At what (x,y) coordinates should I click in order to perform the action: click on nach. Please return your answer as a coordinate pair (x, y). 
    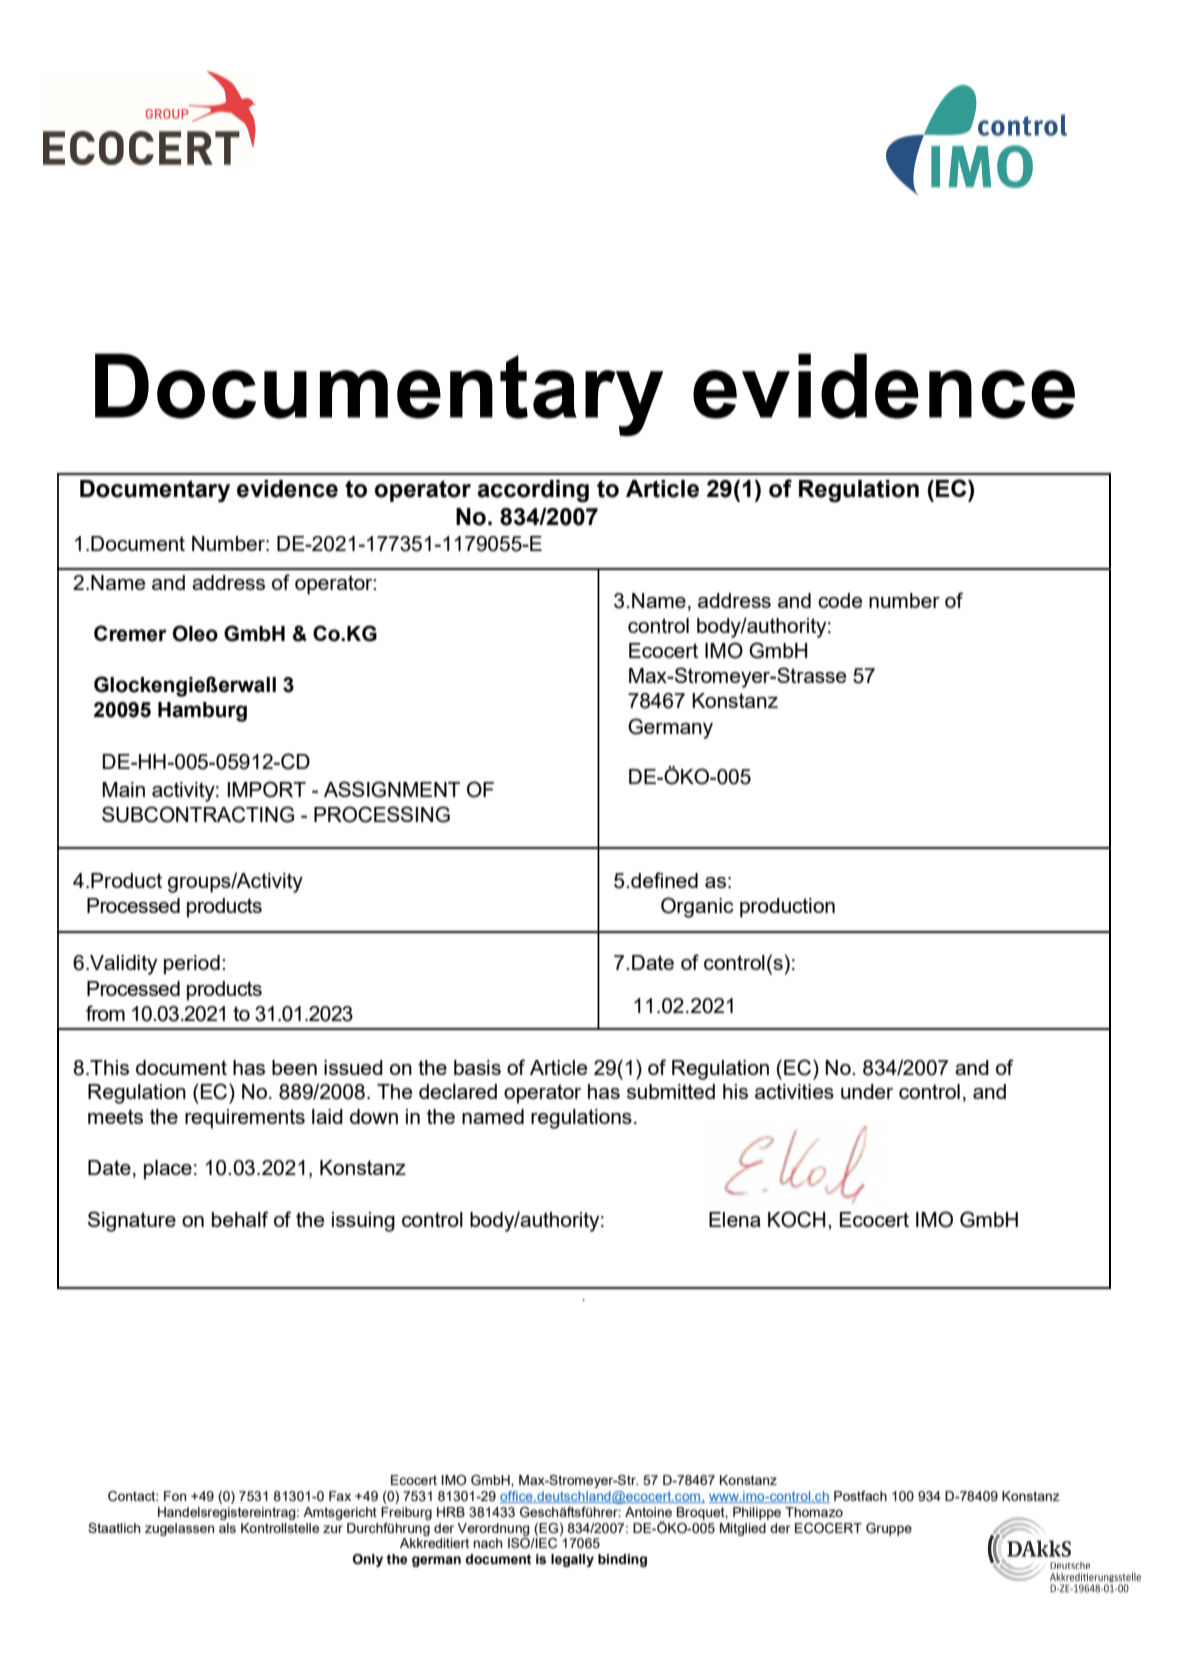
    Looking at the image, I should click on (487, 1543).
